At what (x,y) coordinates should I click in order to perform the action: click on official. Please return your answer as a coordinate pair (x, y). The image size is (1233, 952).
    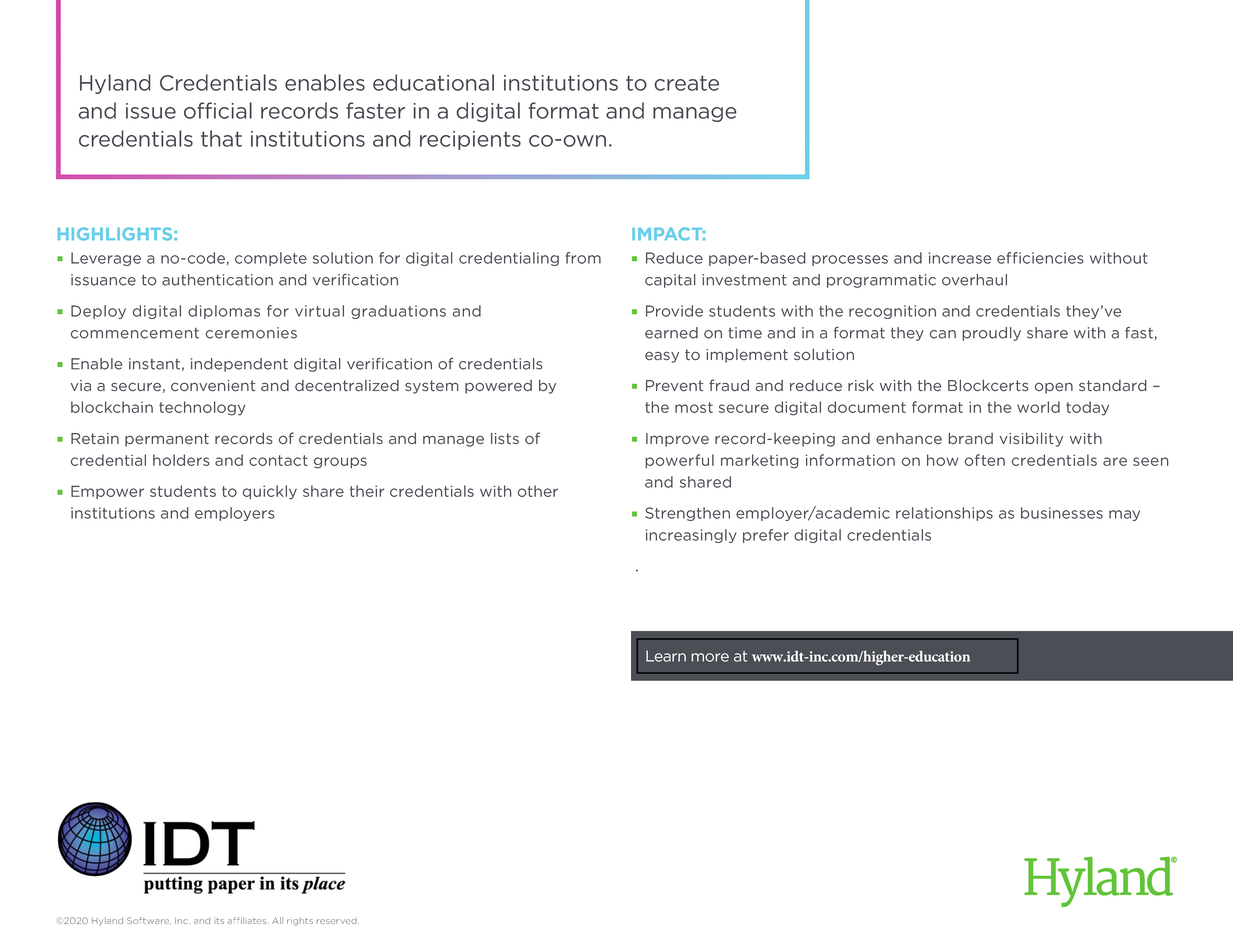
    Looking at the image, I should click on (218, 110).
